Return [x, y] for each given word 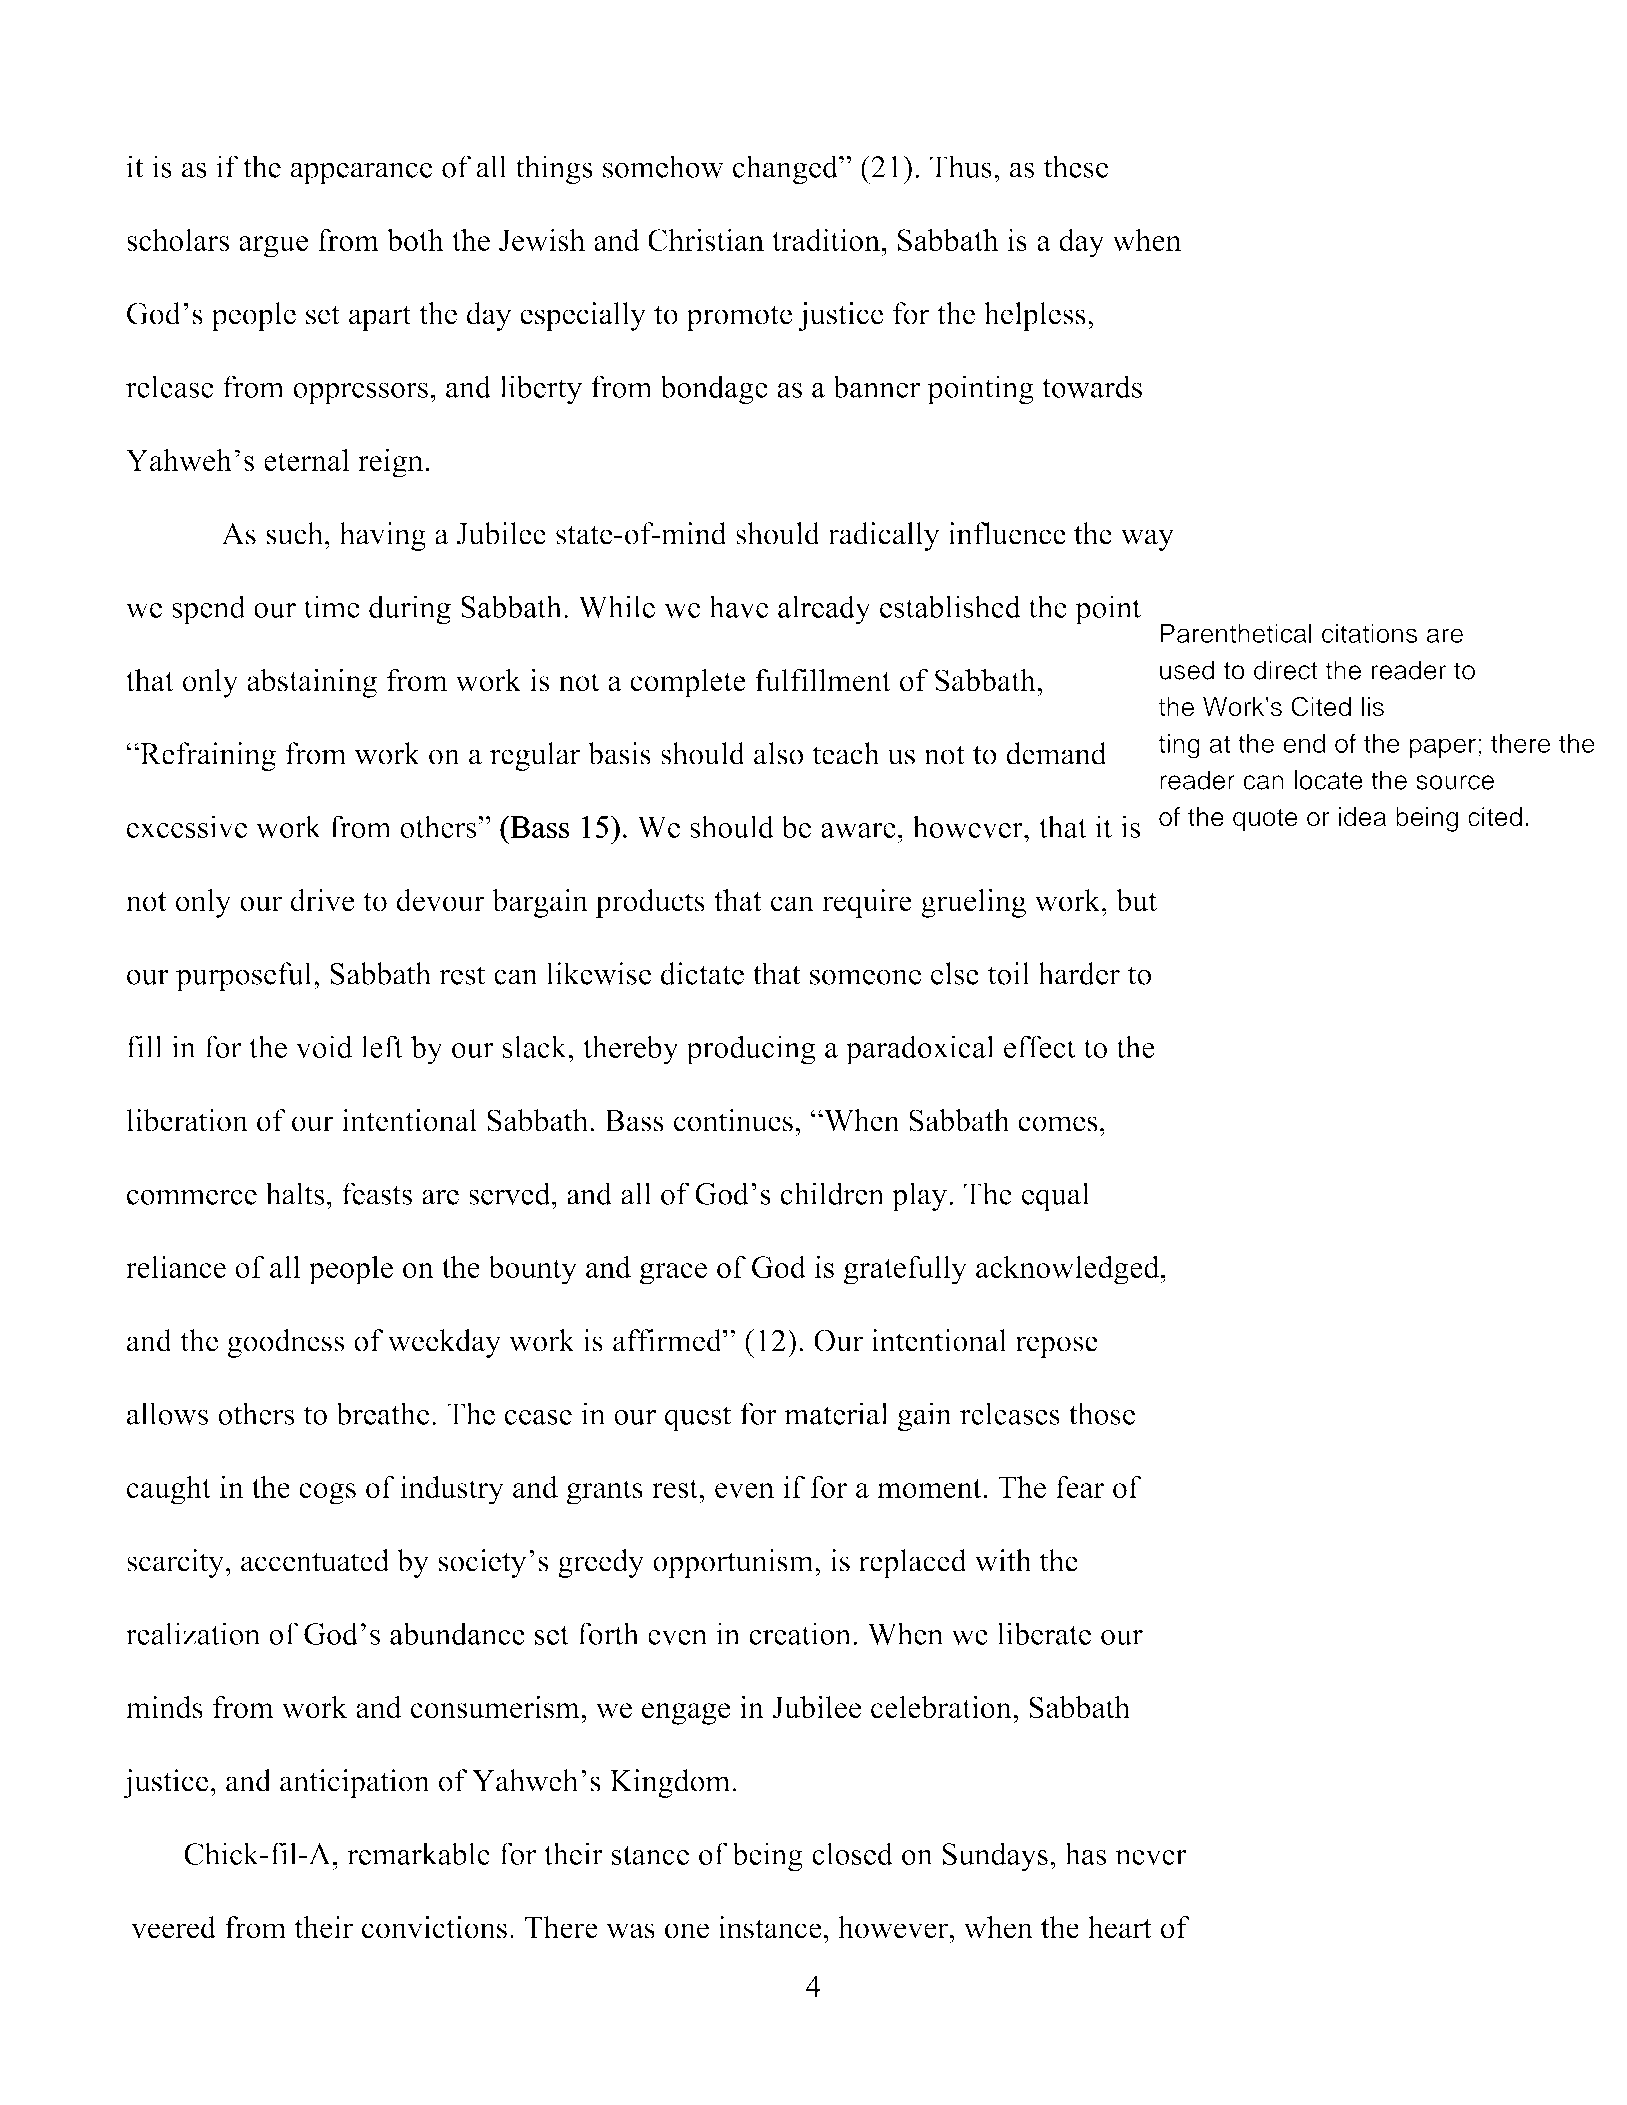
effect [1040, 1046]
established [950, 606]
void [324, 1046]
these [1076, 166]
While [616, 606]
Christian [706, 240]
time [332, 606]
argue [273, 247]
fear [1080, 1487]
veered [173, 1927]
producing [751, 1050]
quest [698, 1418]
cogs [327, 1494]
